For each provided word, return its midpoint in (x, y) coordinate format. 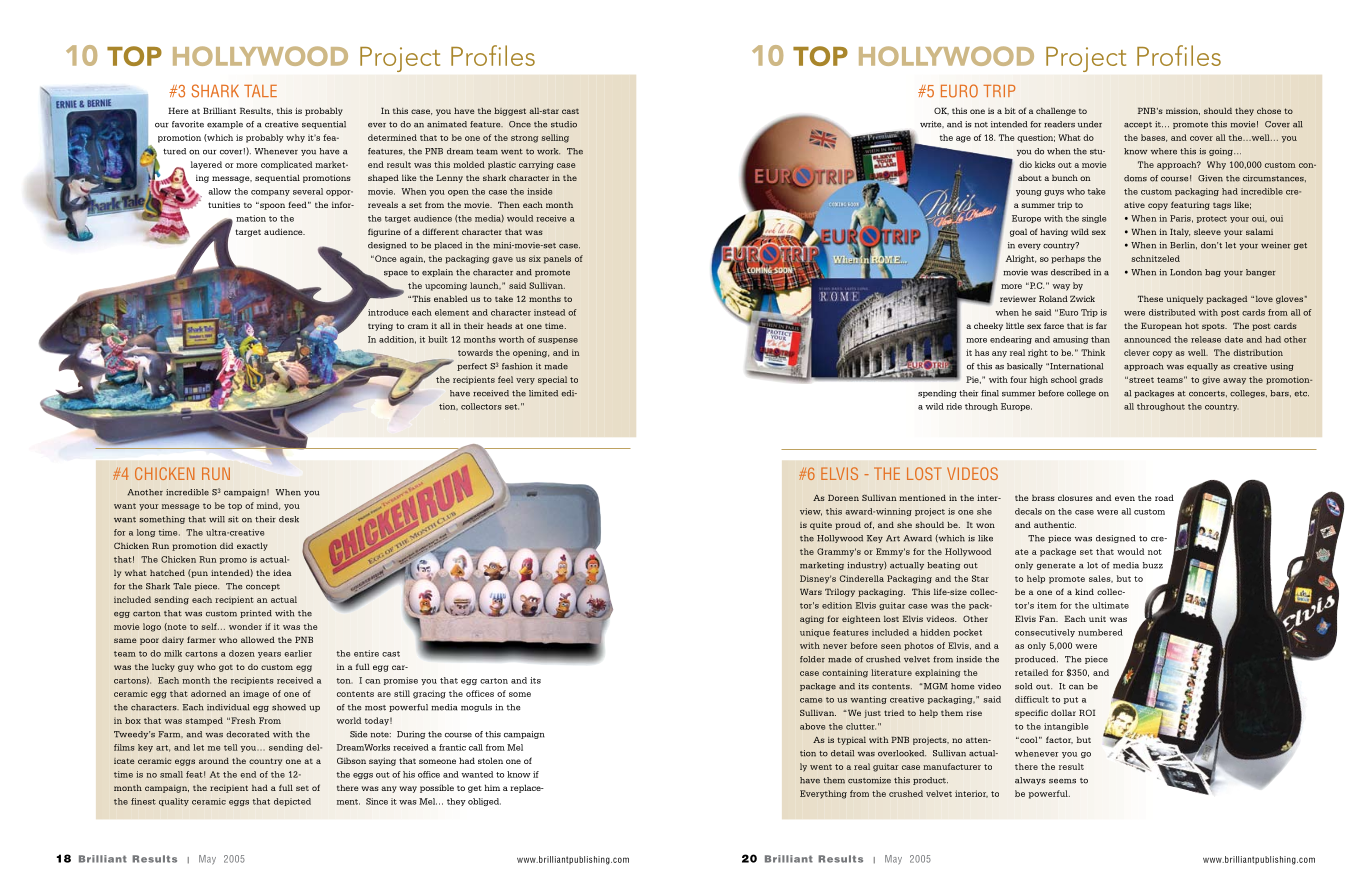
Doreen (843, 498)
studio (564, 124)
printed (256, 614)
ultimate (1110, 605)
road (1164, 498)
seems (1062, 781)
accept (1138, 125)
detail (842, 753)
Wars (811, 592)
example (225, 125)
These (1150, 298)
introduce (388, 312)
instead (549, 312)
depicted (292, 802)
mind (268, 506)
